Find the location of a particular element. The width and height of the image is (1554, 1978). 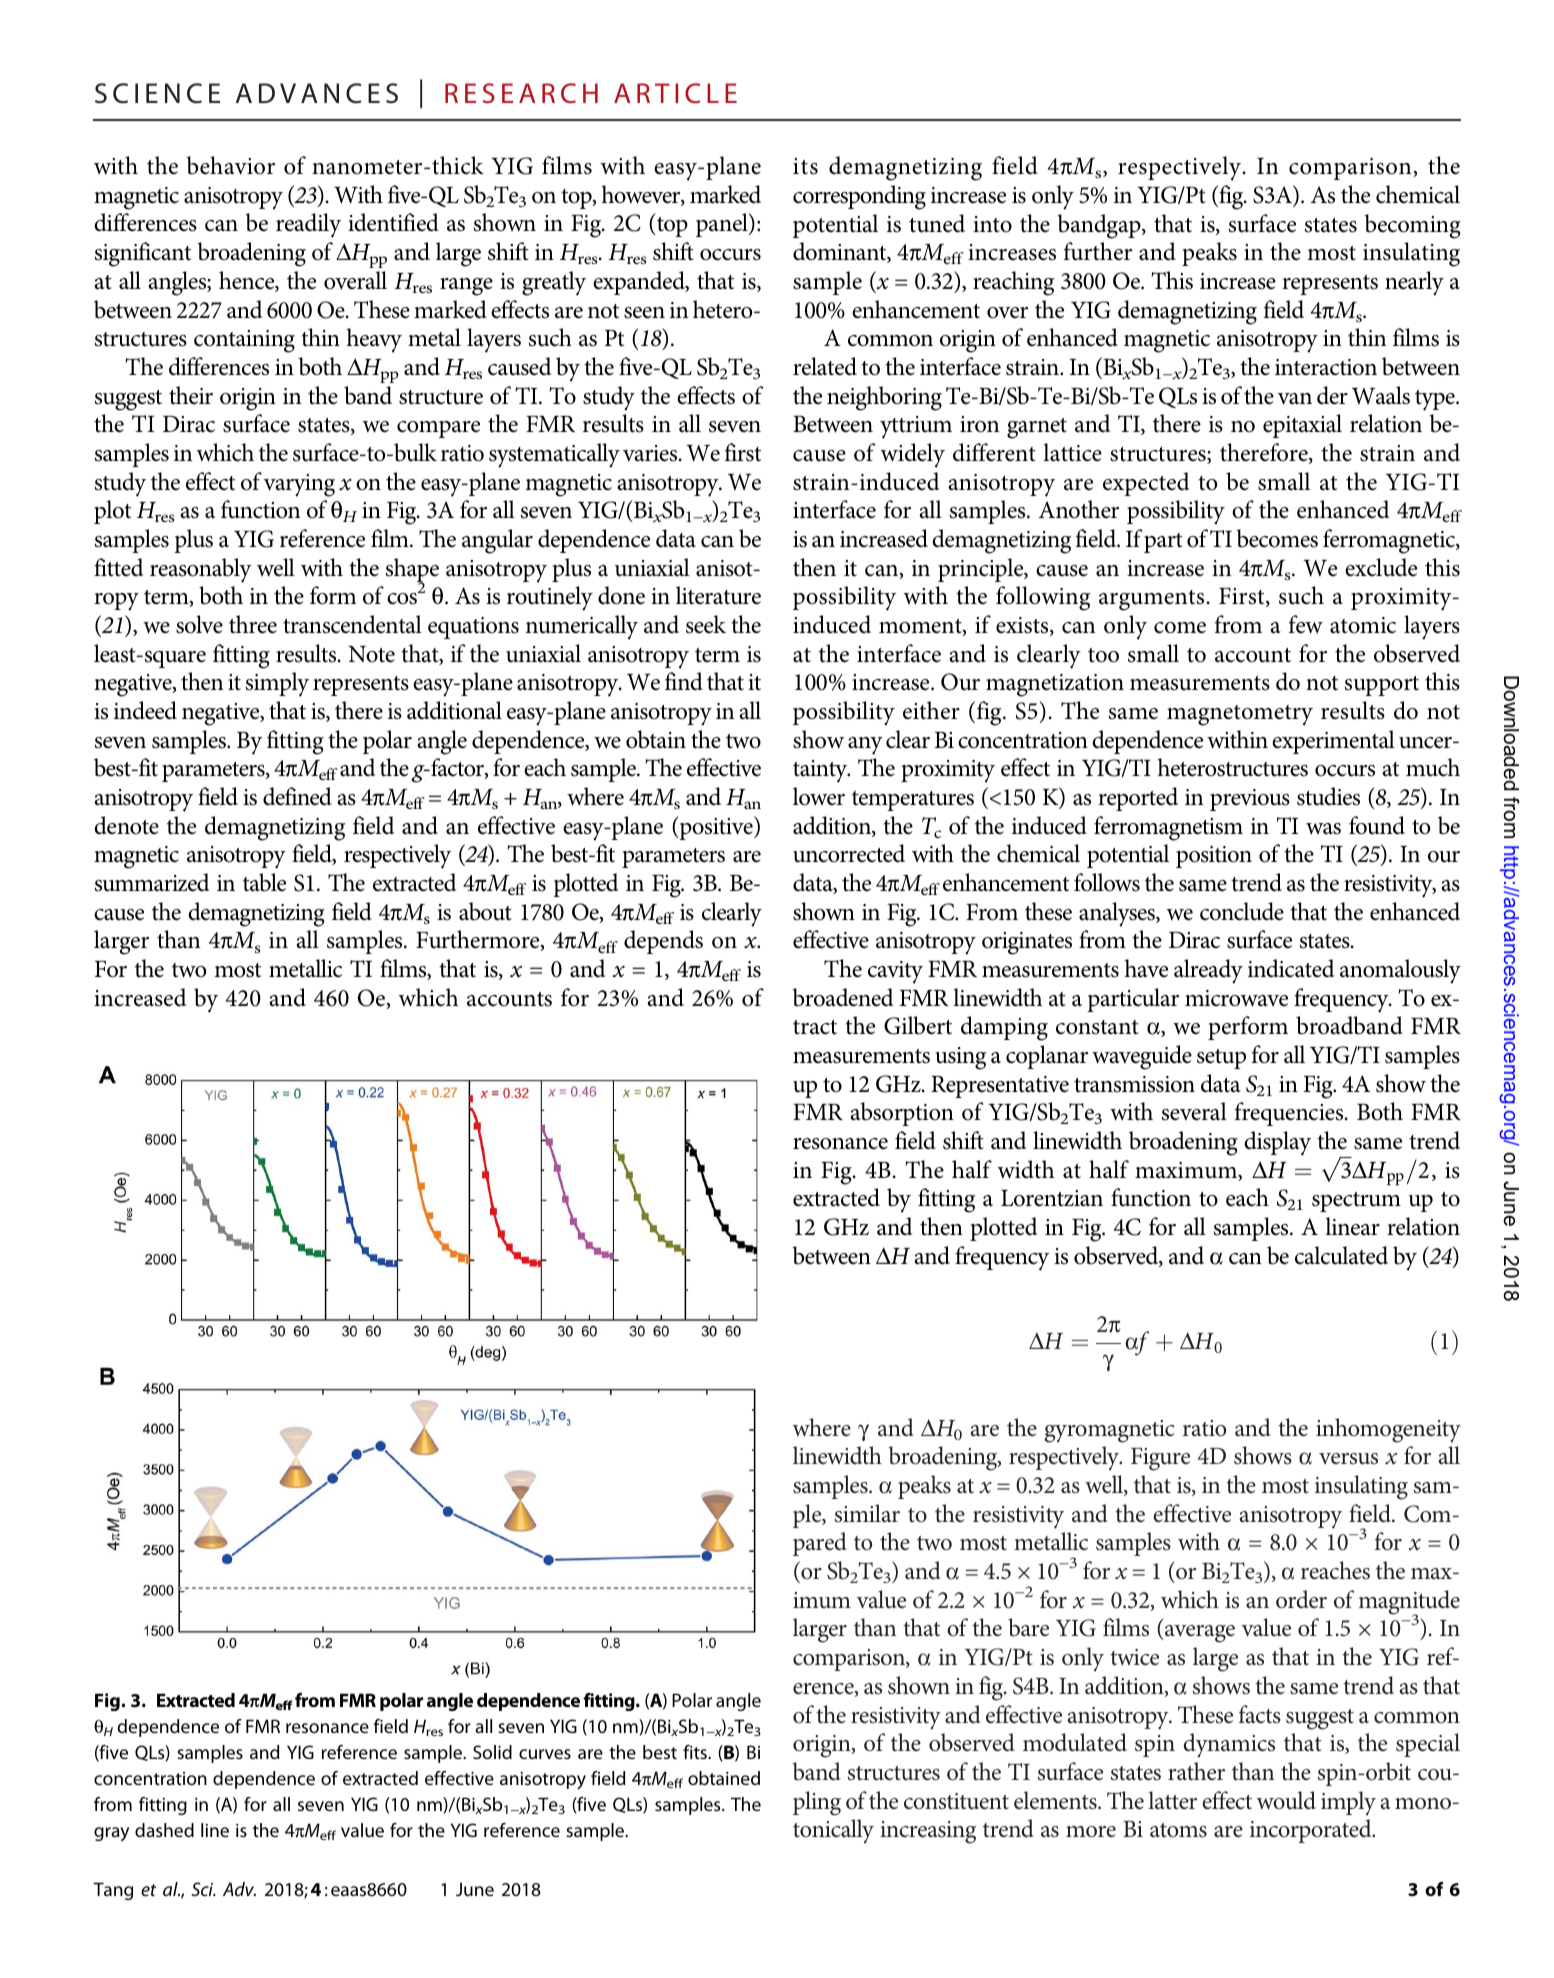

calculated is located at coordinates (1341, 1255).
